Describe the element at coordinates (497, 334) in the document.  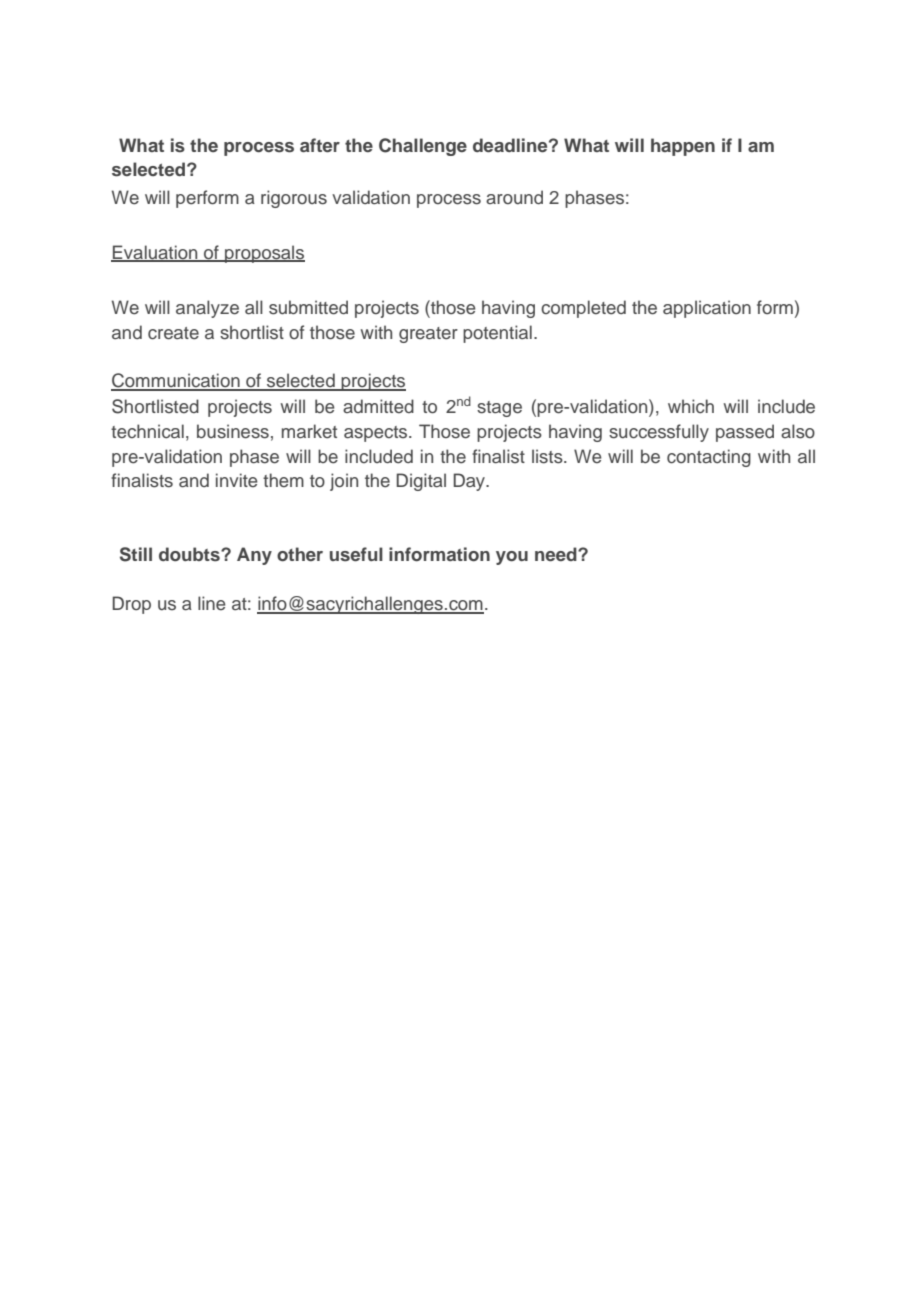
I see `potential` at that location.
